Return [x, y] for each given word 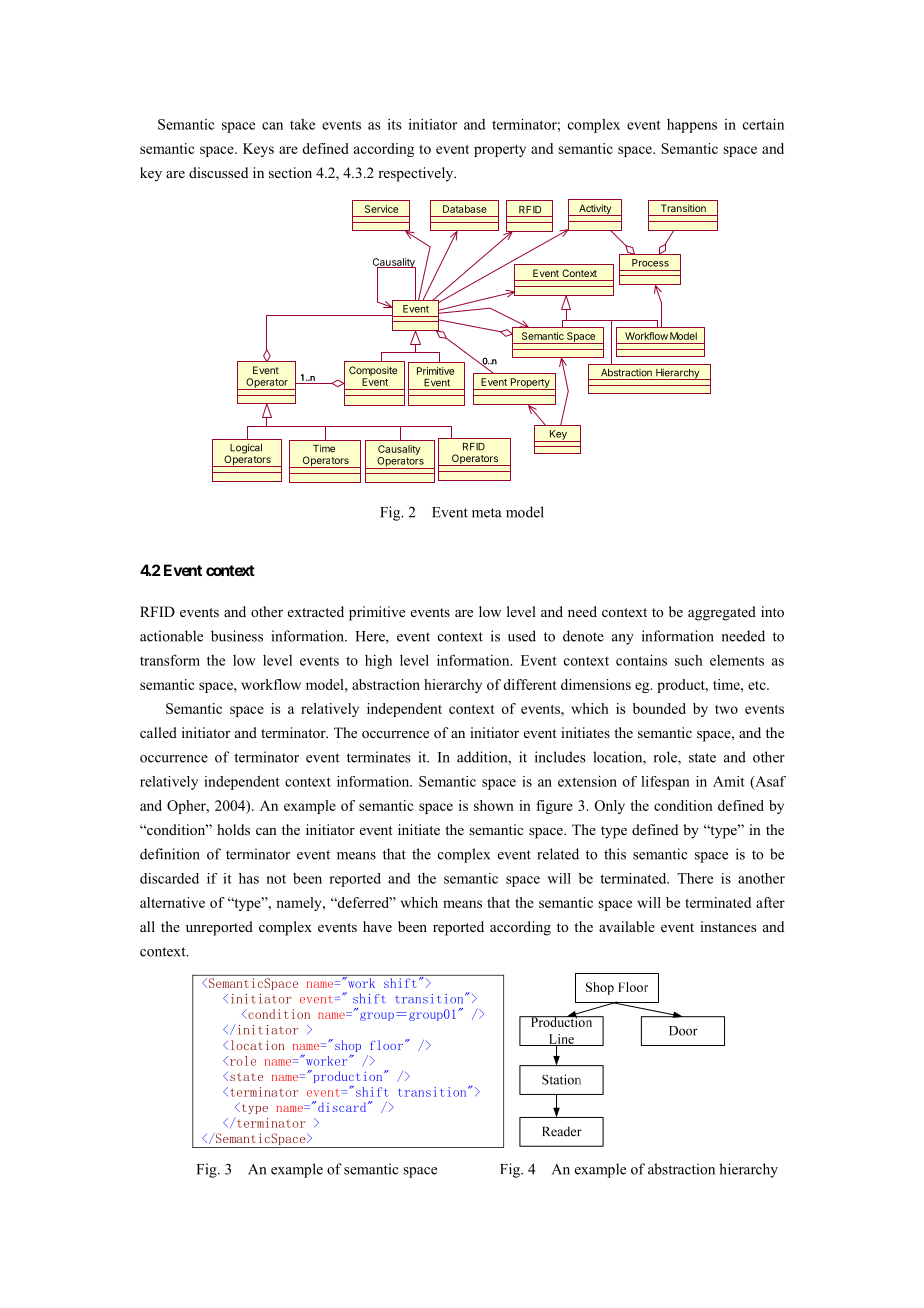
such [689, 660]
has [249, 878]
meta [487, 513]
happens [692, 126]
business [237, 636]
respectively [417, 174]
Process [650, 263]
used [522, 636]
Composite [373, 372]
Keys [258, 150]
